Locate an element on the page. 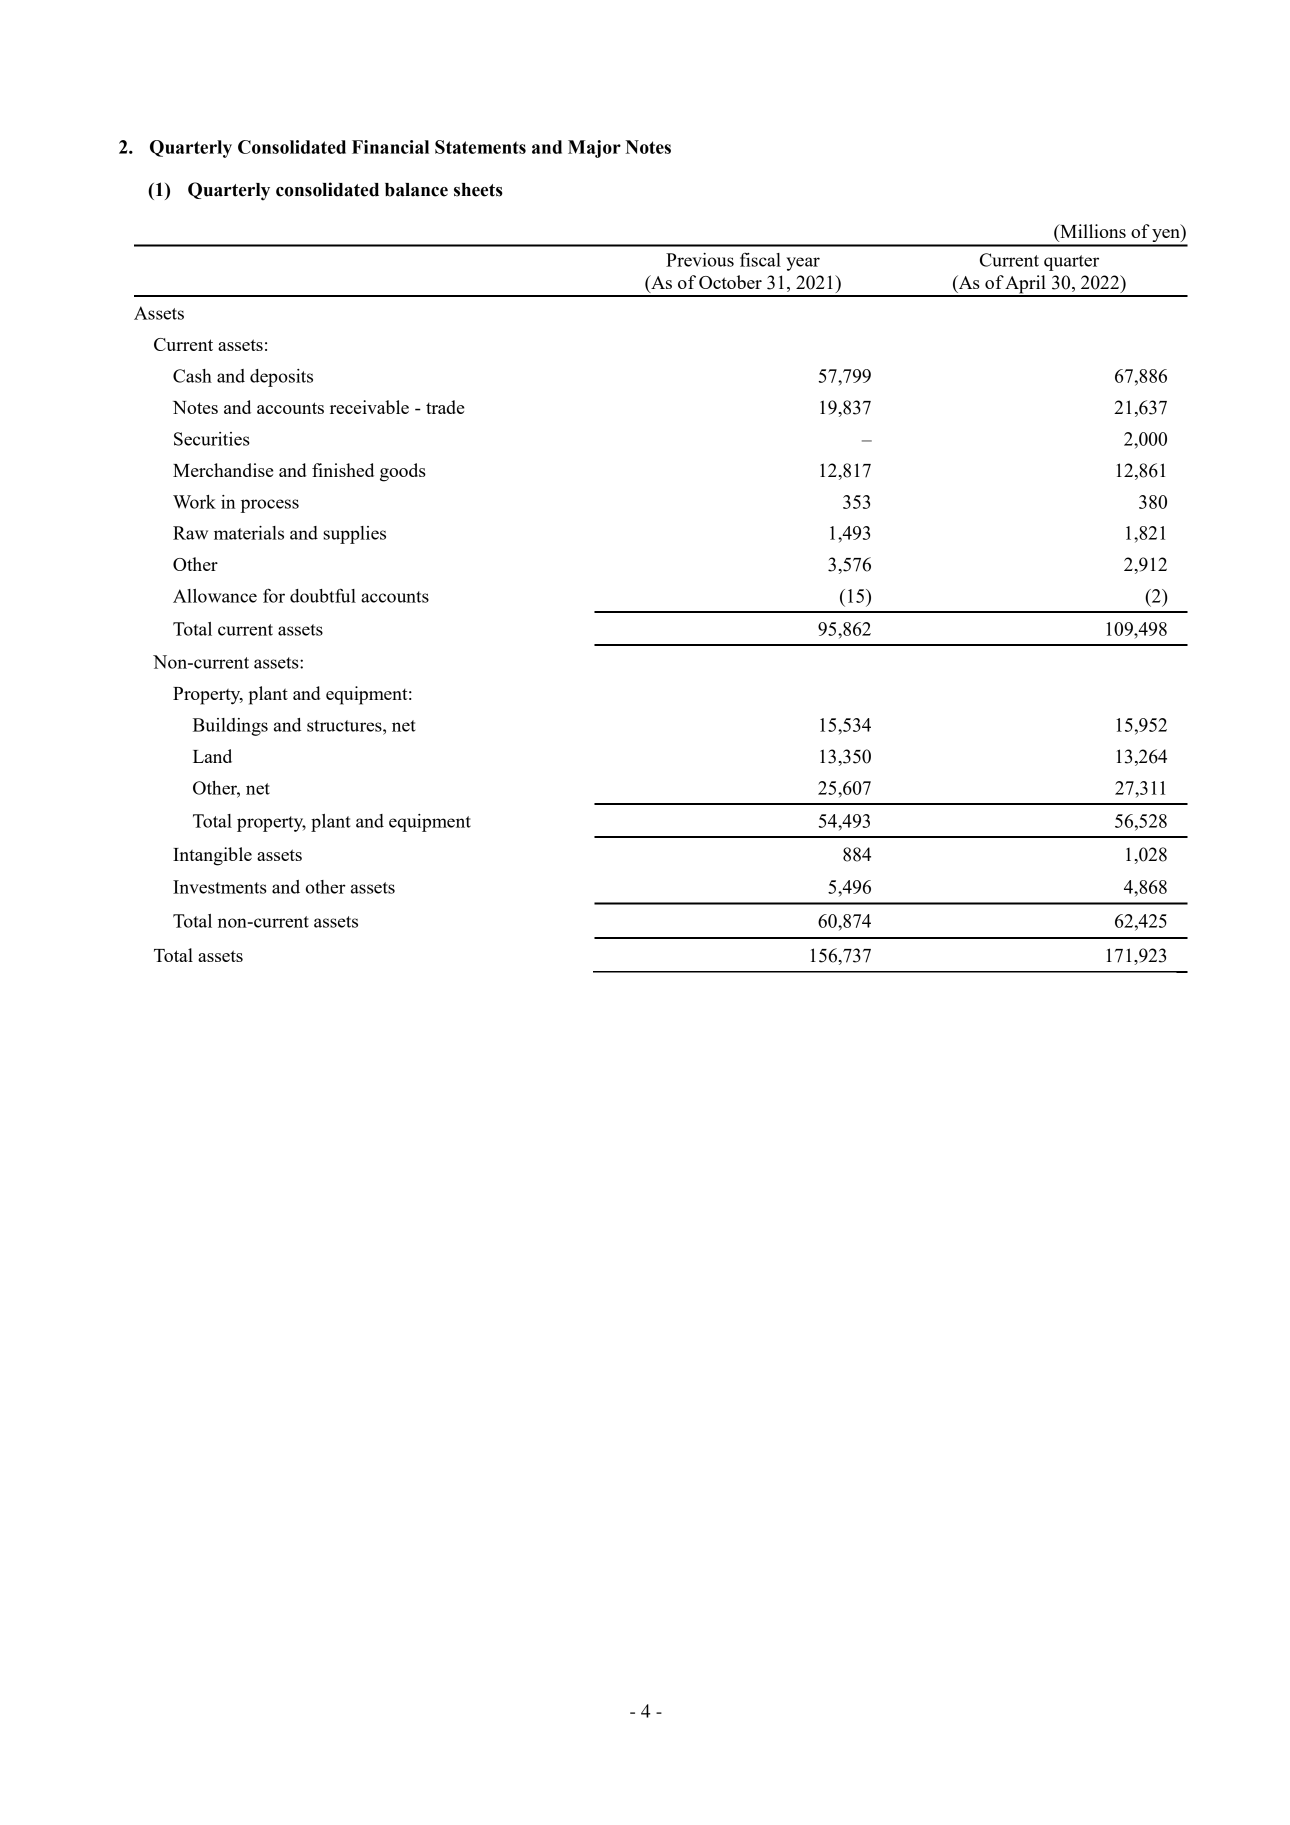  Investments is located at coordinates (220, 887).
